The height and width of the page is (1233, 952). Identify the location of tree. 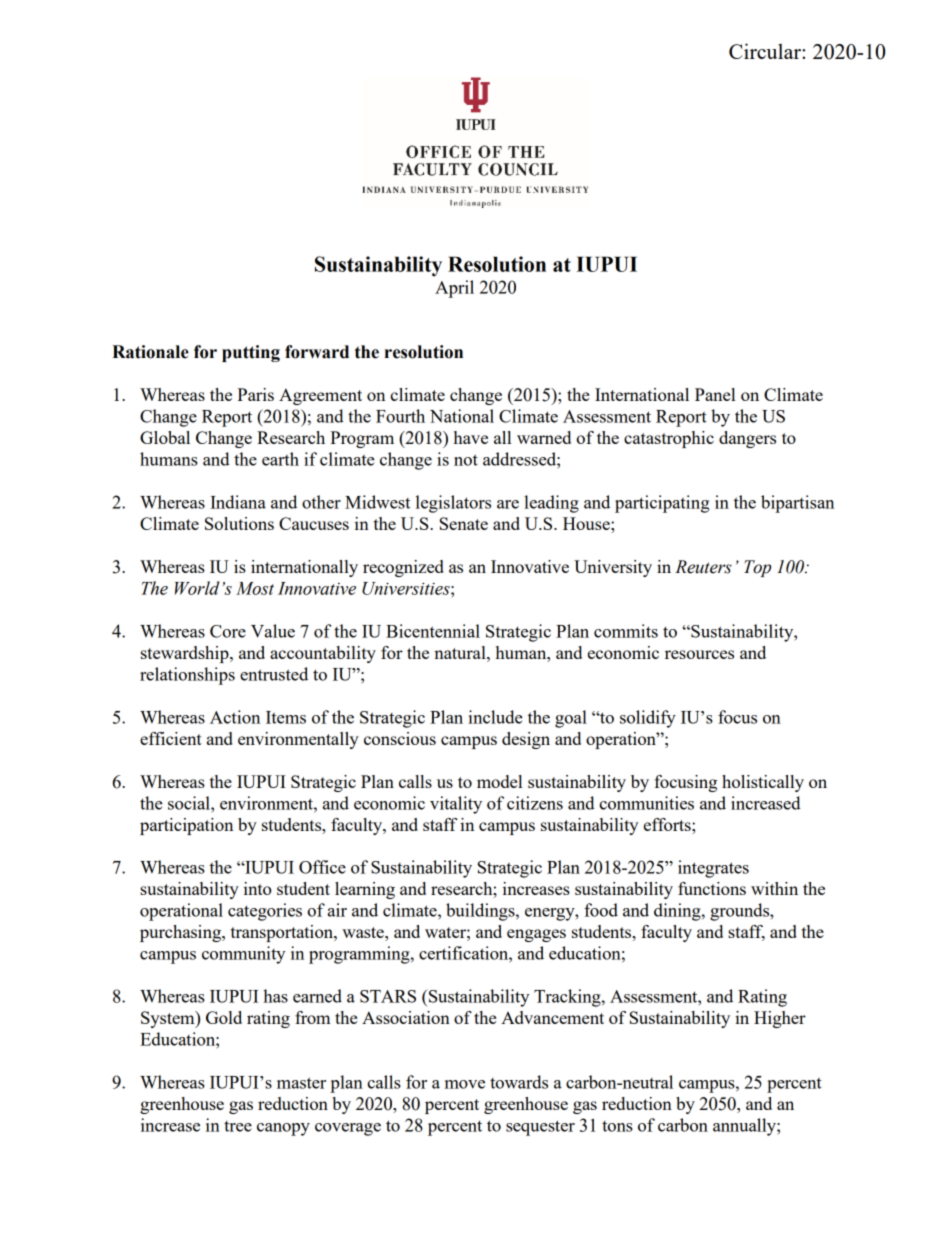
(238, 1126).
